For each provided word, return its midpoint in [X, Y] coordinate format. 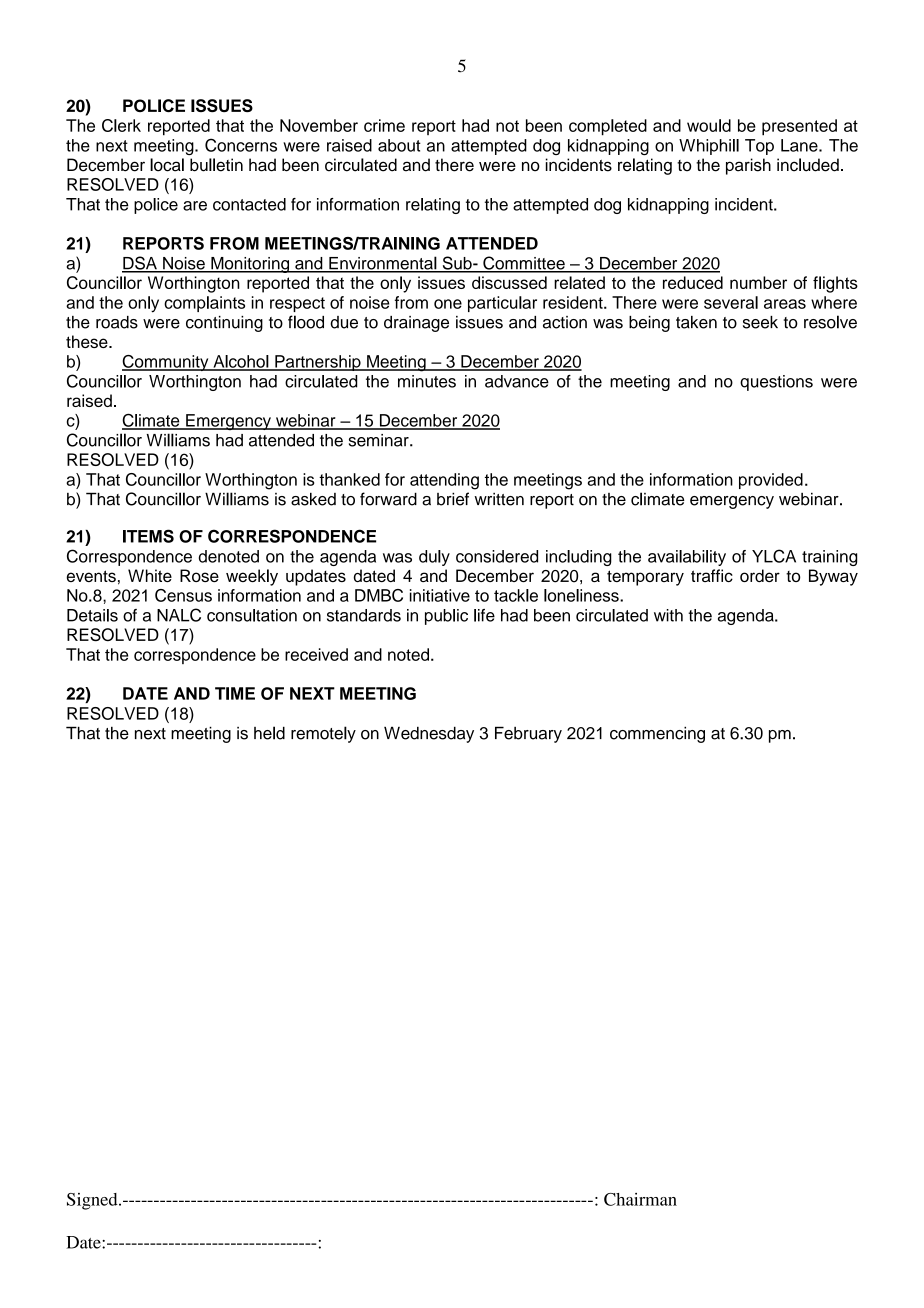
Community [166, 363]
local [167, 165]
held [269, 733]
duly [434, 558]
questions [776, 383]
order [760, 575]
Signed [93, 1201]
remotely [323, 734]
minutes [427, 381]
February [528, 734]
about [399, 145]
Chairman [640, 1199]
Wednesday [429, 734]
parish [748, 166]
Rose [199, 575]
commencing [657, 734]
